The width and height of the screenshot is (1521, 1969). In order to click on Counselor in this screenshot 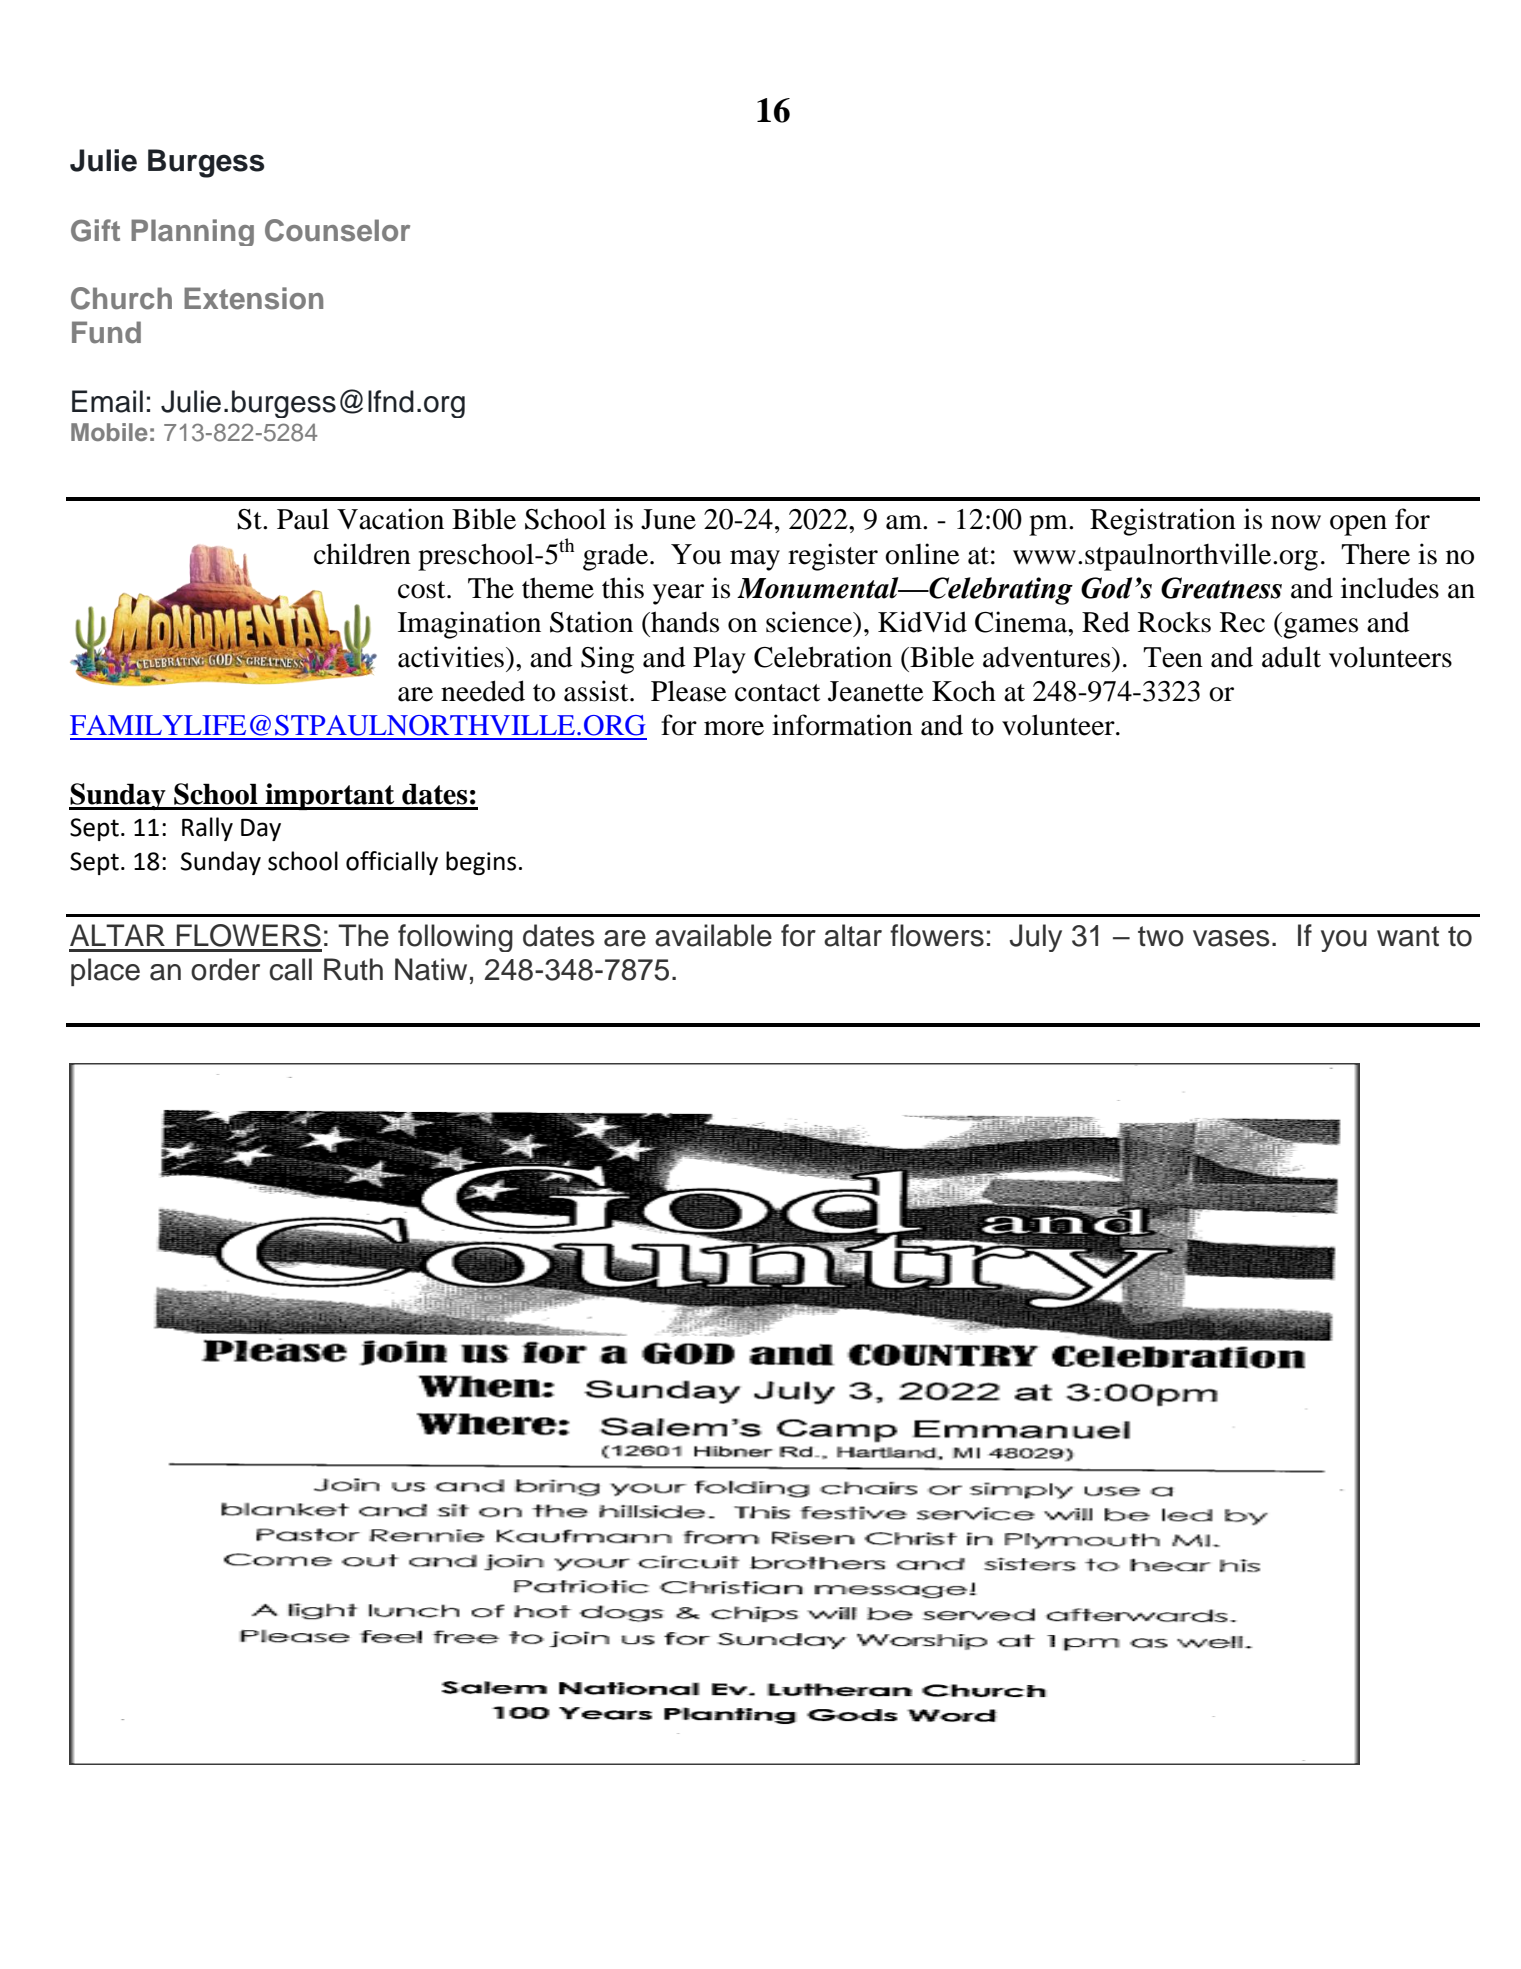, I will do `click(337, 230)`.
